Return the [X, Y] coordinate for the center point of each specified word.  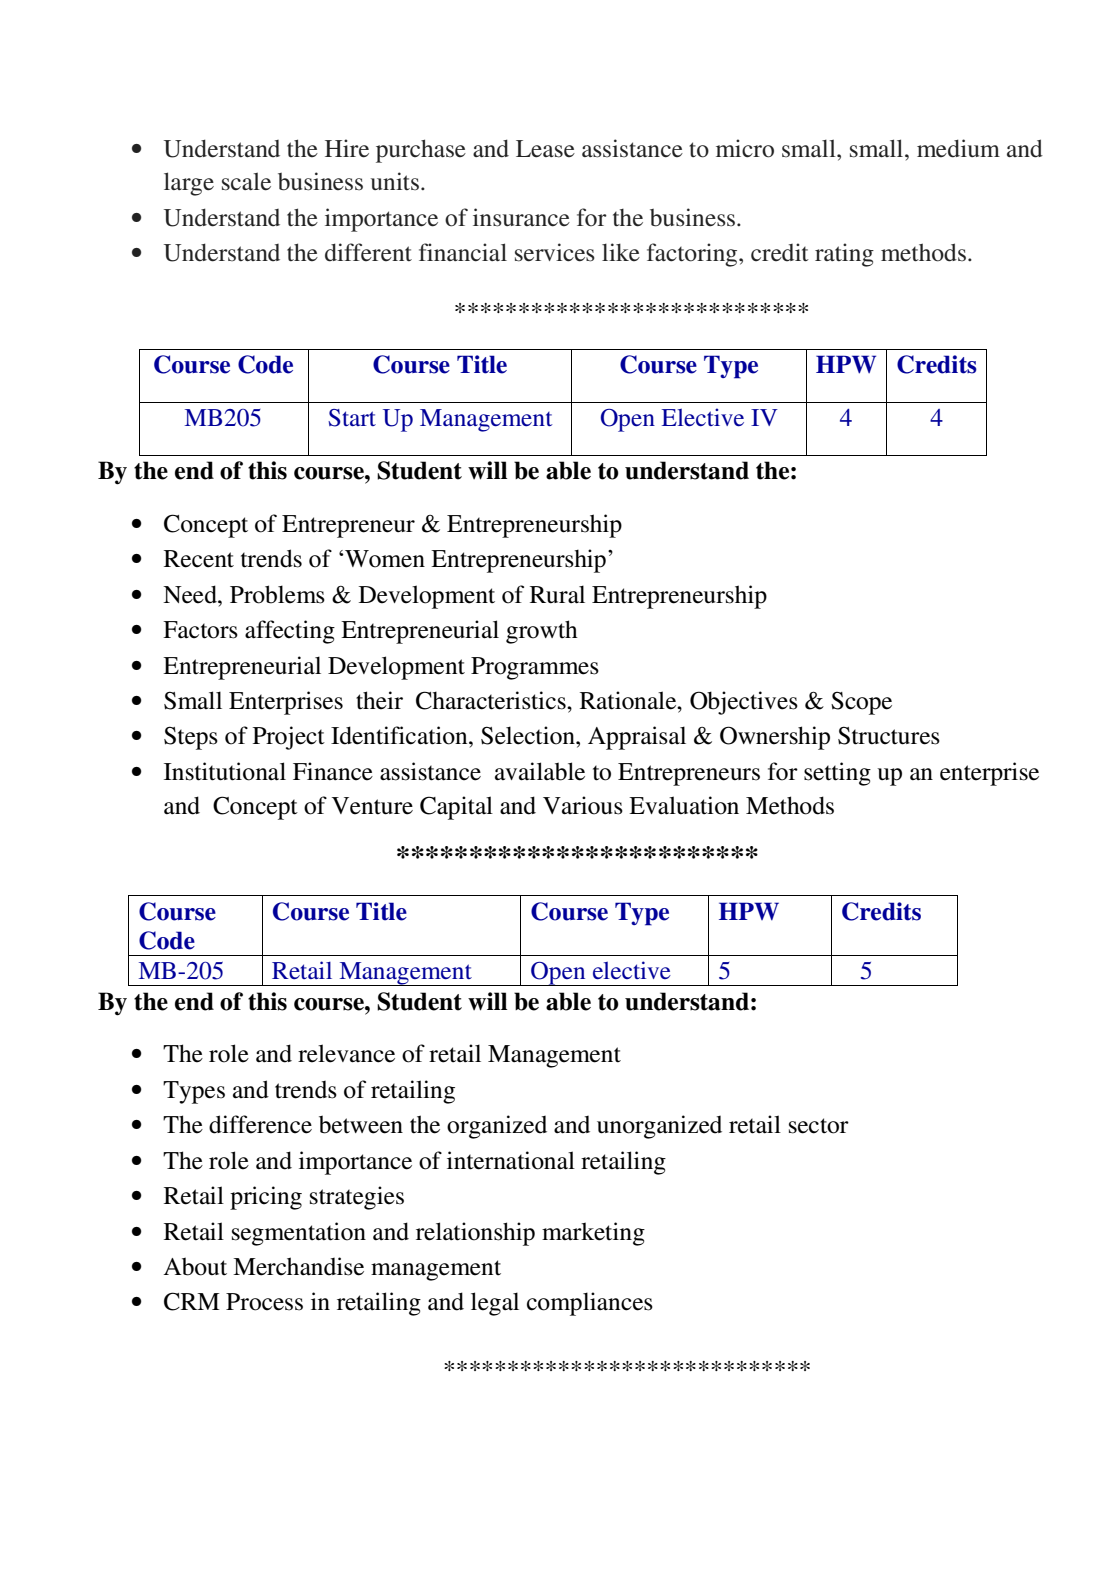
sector [819, 1126]
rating [844, 255]
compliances [590, 1304]
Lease [545, 149]
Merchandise [298, 1266]
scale [246, 181]
